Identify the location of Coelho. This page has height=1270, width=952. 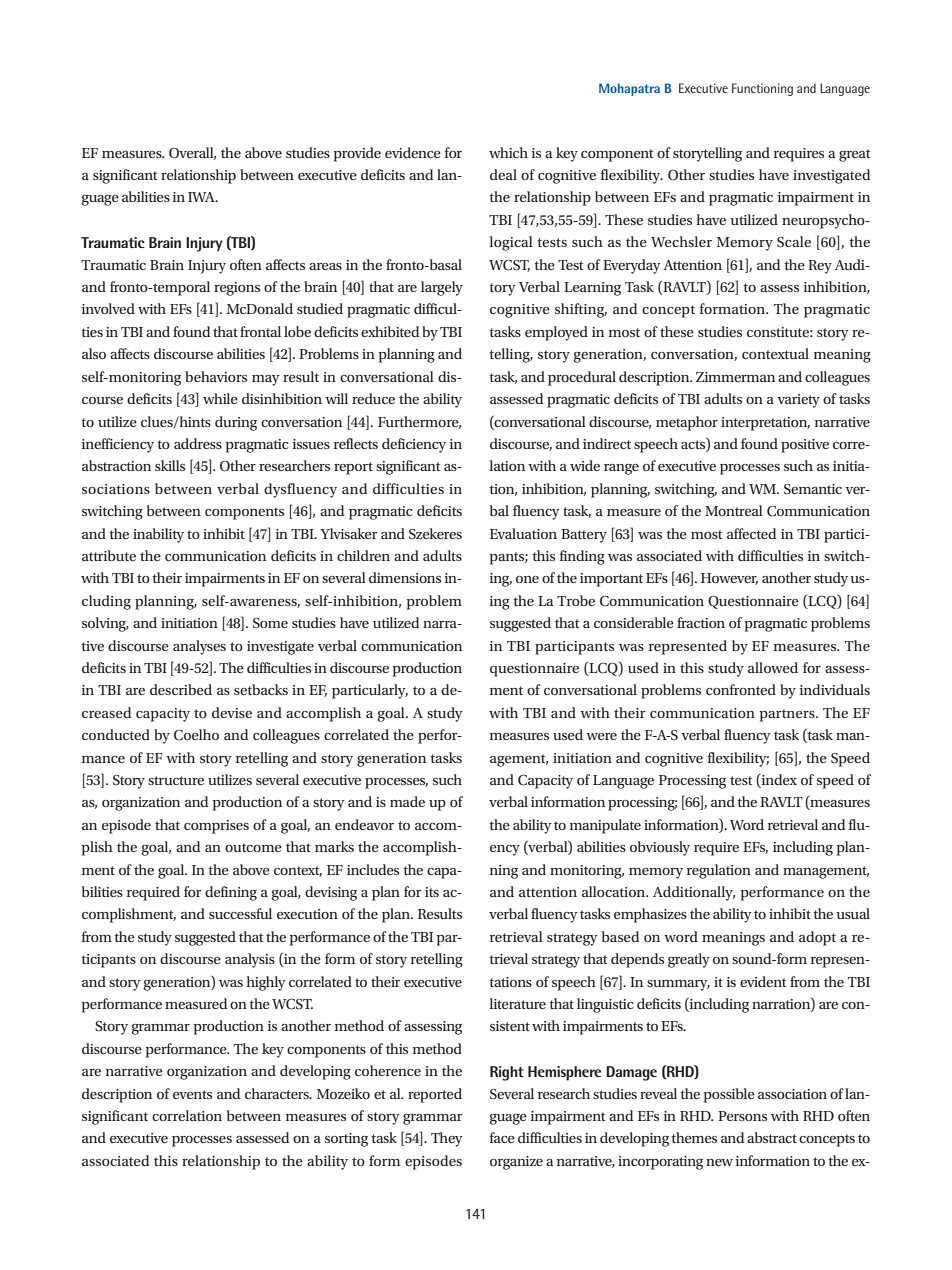
(196, 735).
